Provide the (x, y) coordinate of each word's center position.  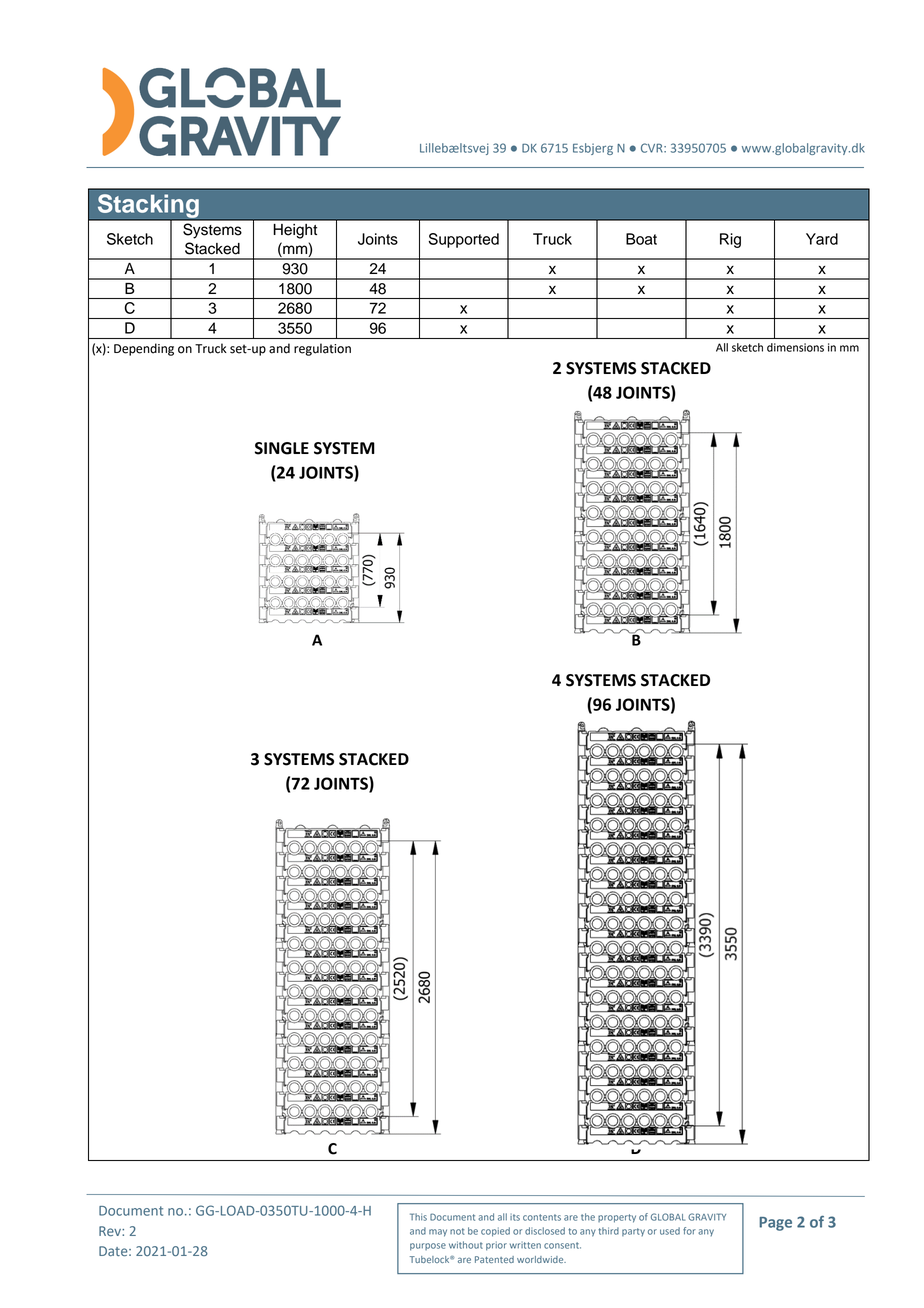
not (457, 1231)
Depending (144, 349)
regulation (322, 349)
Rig (730, 240)
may (438, 1233)
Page (775, 1224)
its (515, 1217)
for (689, 1231)
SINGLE (282, 448)
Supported (463, 240)
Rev (111, 1231)
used (670, 1231)
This (418, 1217)
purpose (428, 1247)
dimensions (795, 347)
